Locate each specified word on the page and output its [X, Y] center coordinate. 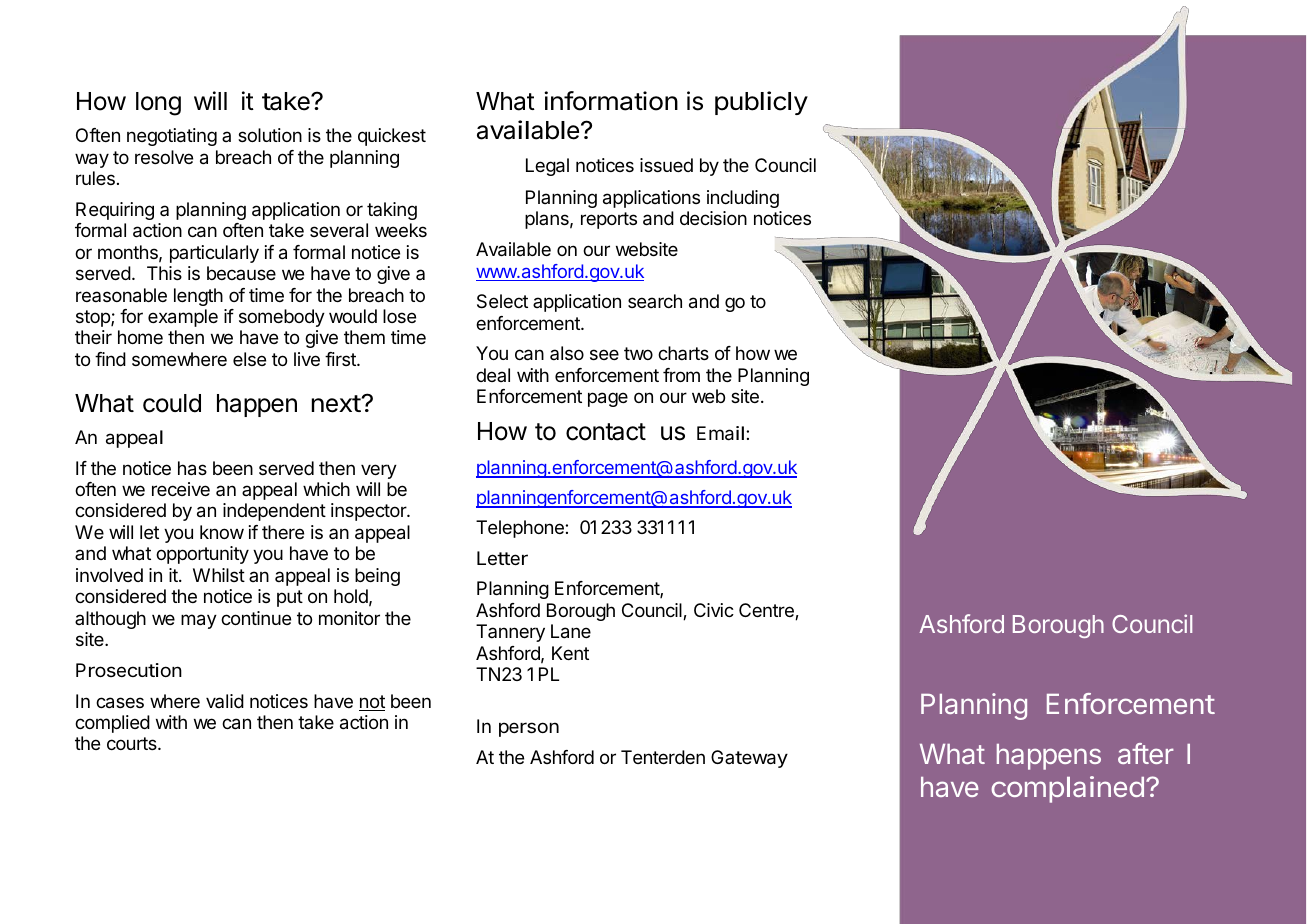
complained [1067, 789]
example [183, 318]
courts [133, 743]
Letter [502, 558]
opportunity [202, 555]
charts [683, 353]
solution [270, 135]
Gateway [749, 759]
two [638, 353]
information [611, 101]
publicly [761, 103]
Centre [767, 611]
